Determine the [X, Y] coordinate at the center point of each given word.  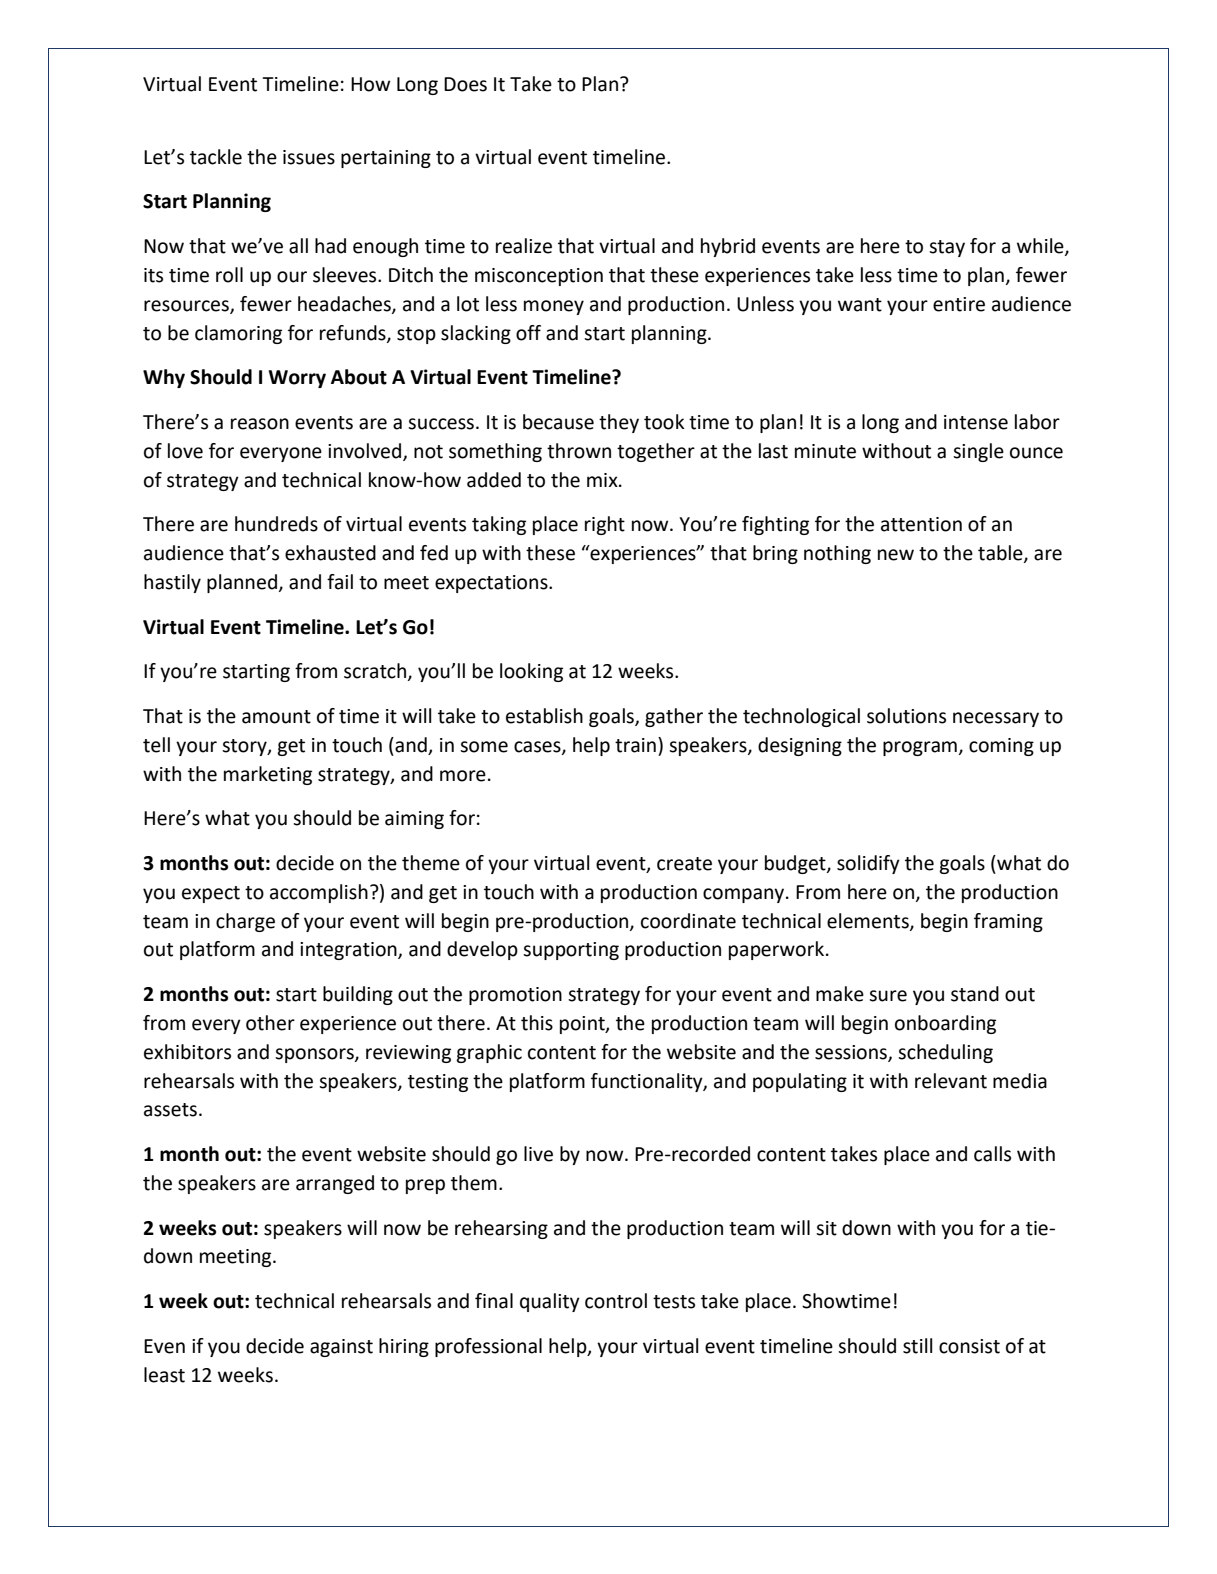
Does [465, 84]
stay [947, 248]
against [341, 1348]
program [920, 748]
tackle [216, 157]
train [635, 745]
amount [276, 717]
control [616, 1301]
